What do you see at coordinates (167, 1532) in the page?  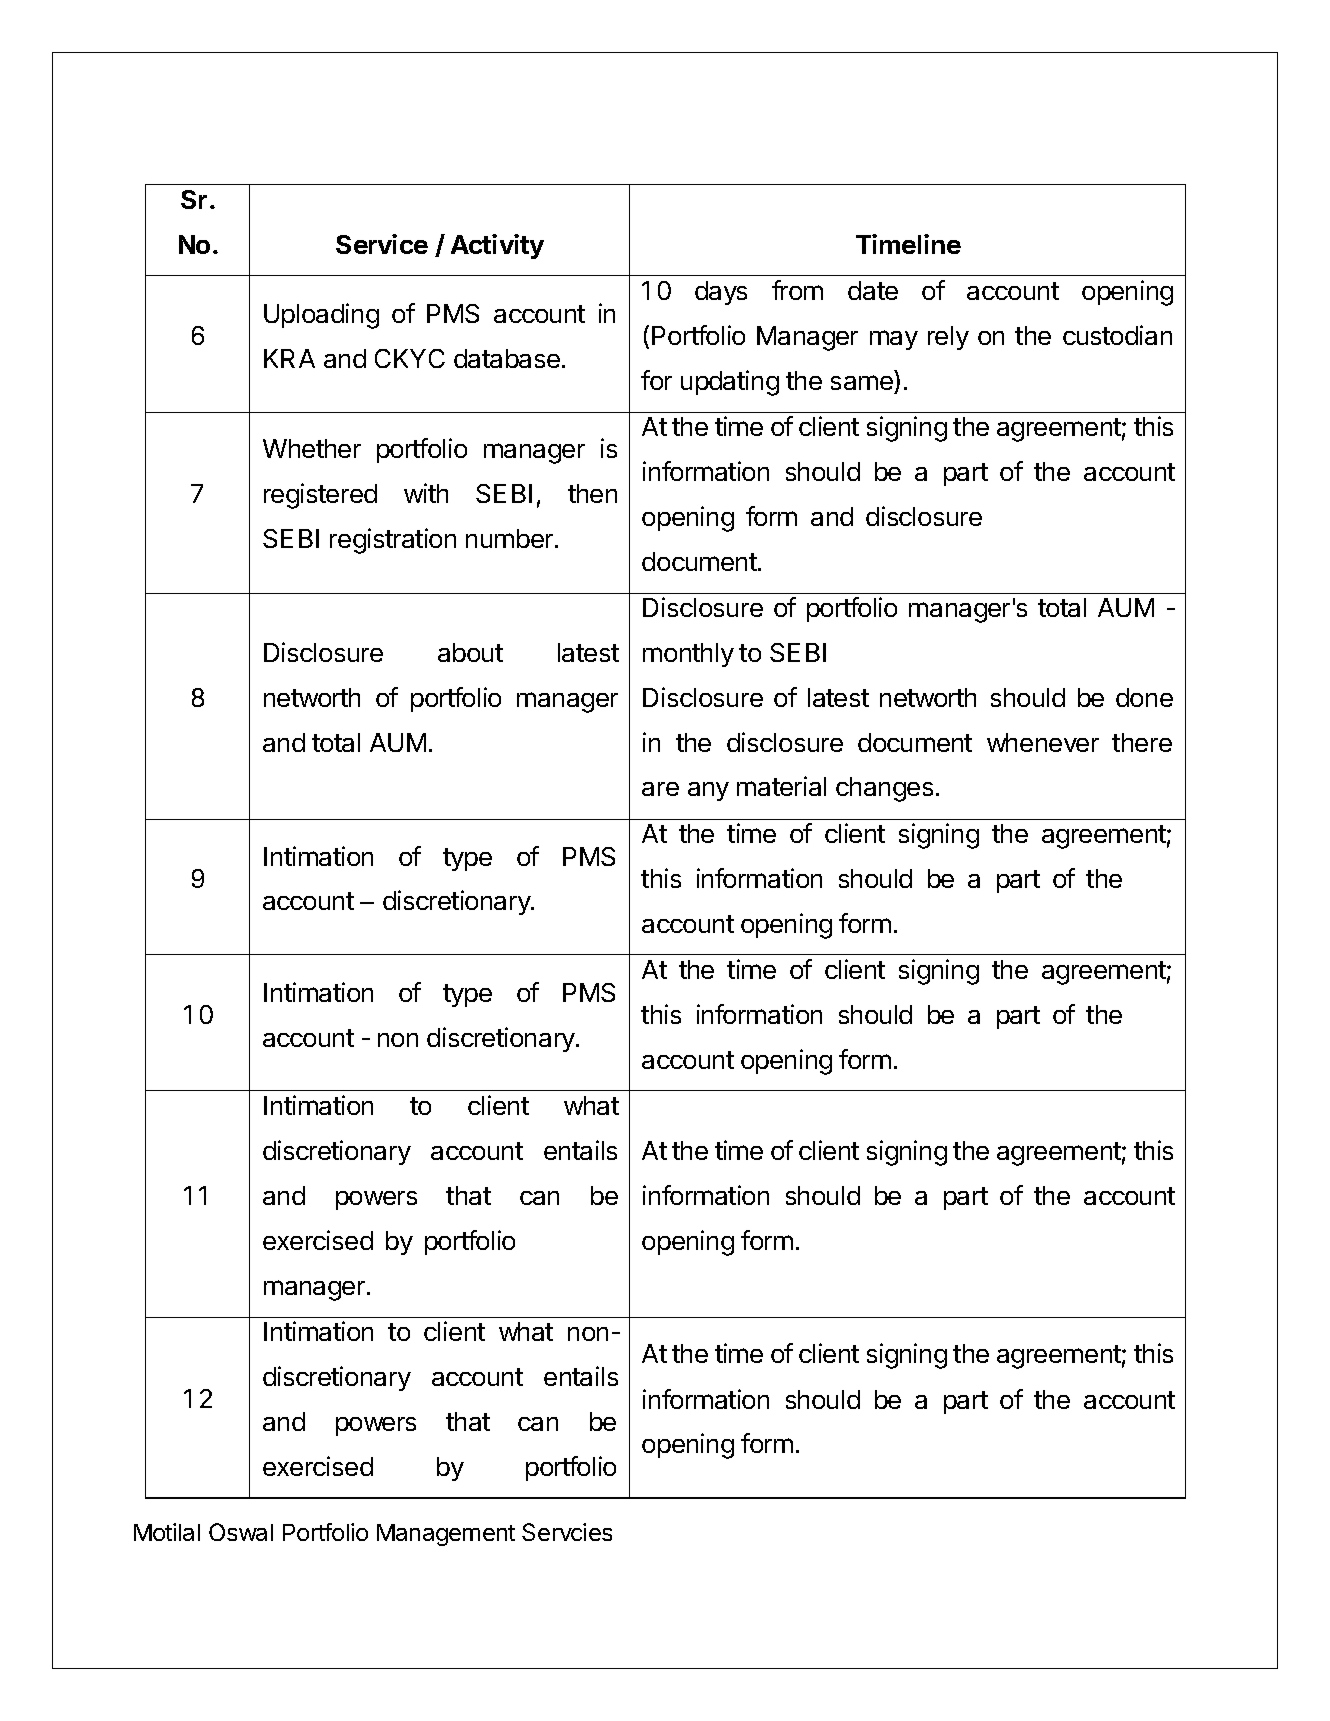 I see `Motilal` at bounding box center [167, 1532].
